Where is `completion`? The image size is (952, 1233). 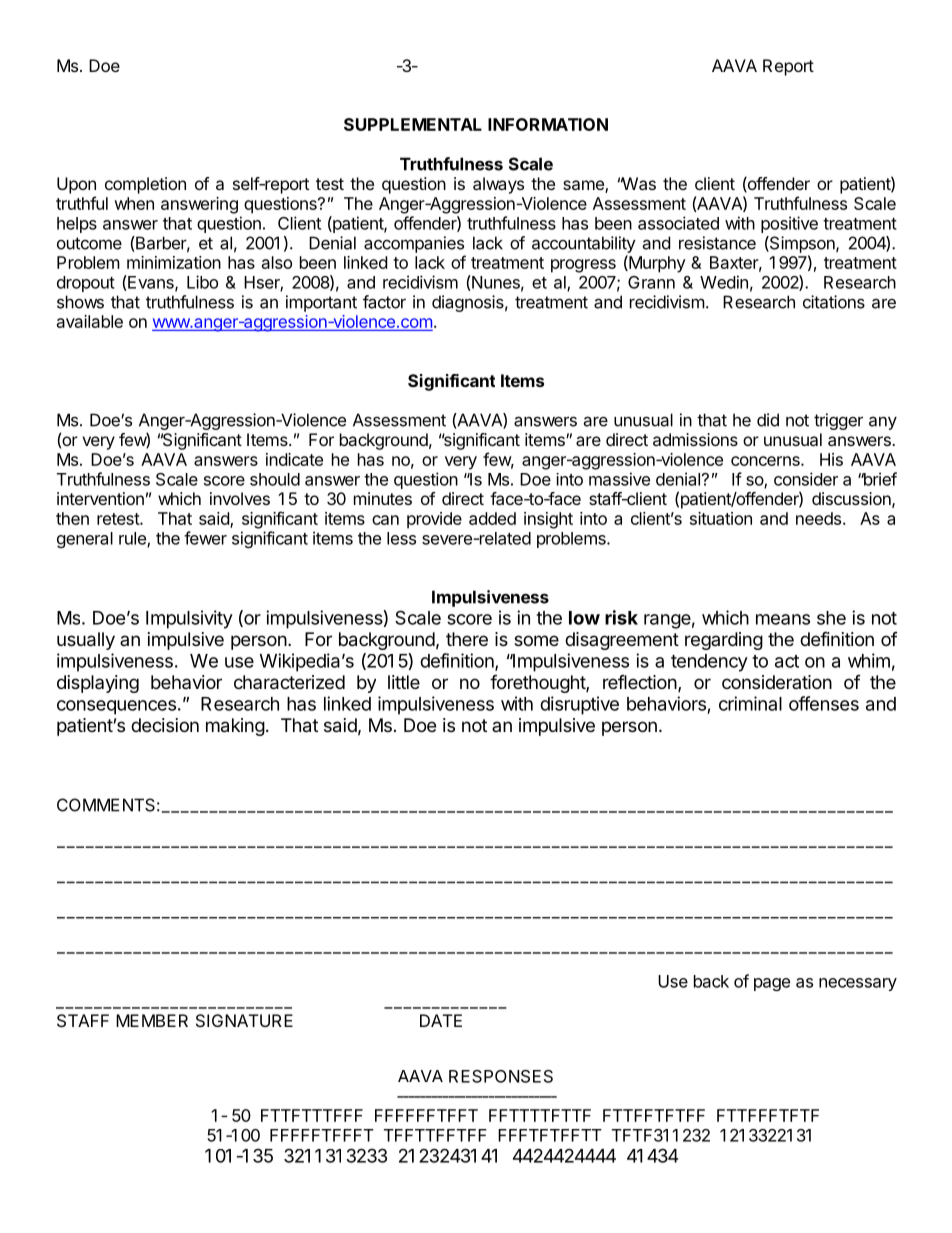 completion is located at coordinates (145, 185).
